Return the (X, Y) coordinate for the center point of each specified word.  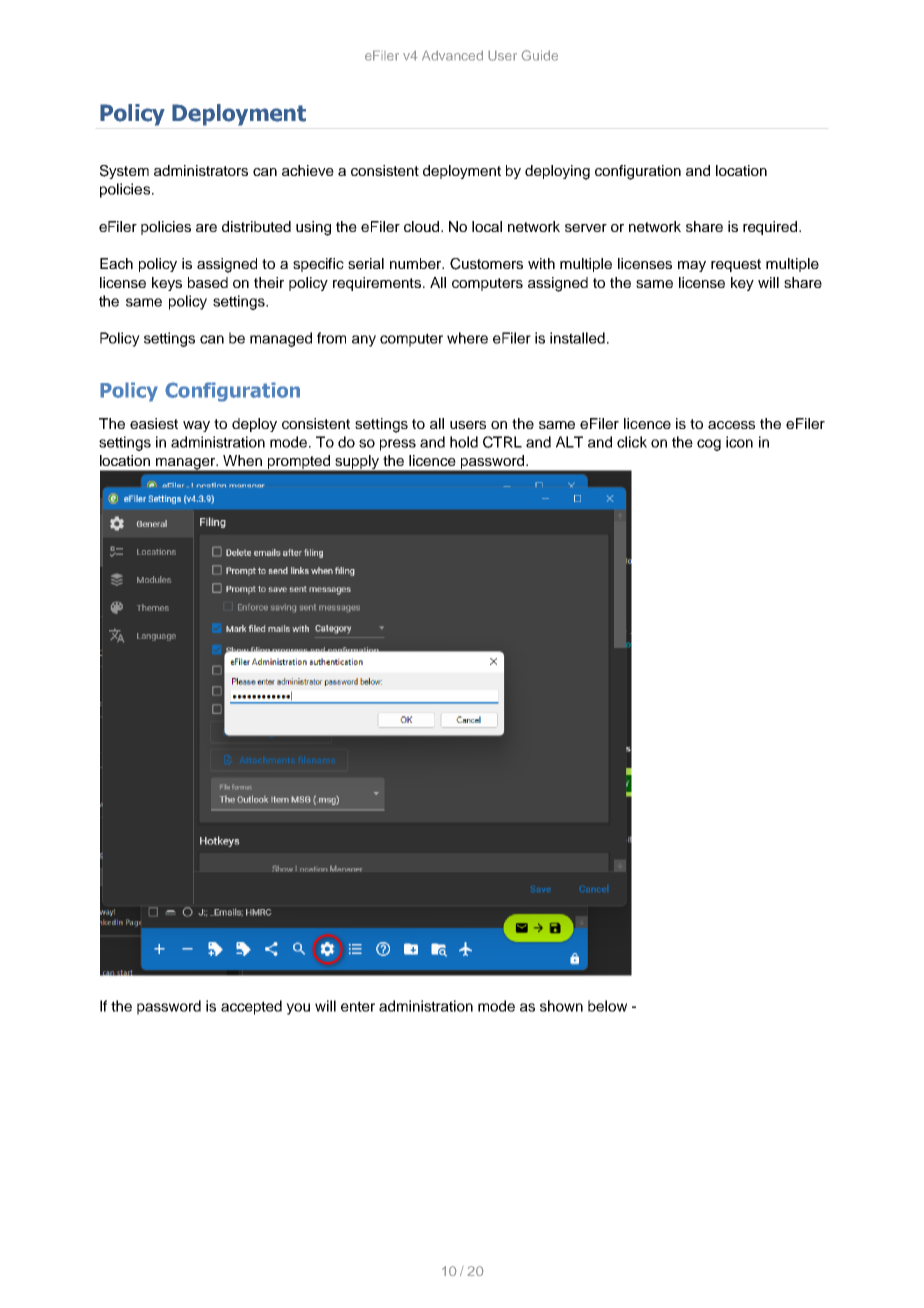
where (467, 338)
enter (358, 1006)
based (208, 282)
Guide (539, 55)
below (607, 1006)
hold (464, 442)
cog (709, 445)
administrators (201, 170)
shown (561, 1006)
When (242, 460)
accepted (251, 1007)
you (298, 1009)
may (692, 266)
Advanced (452, 55)
